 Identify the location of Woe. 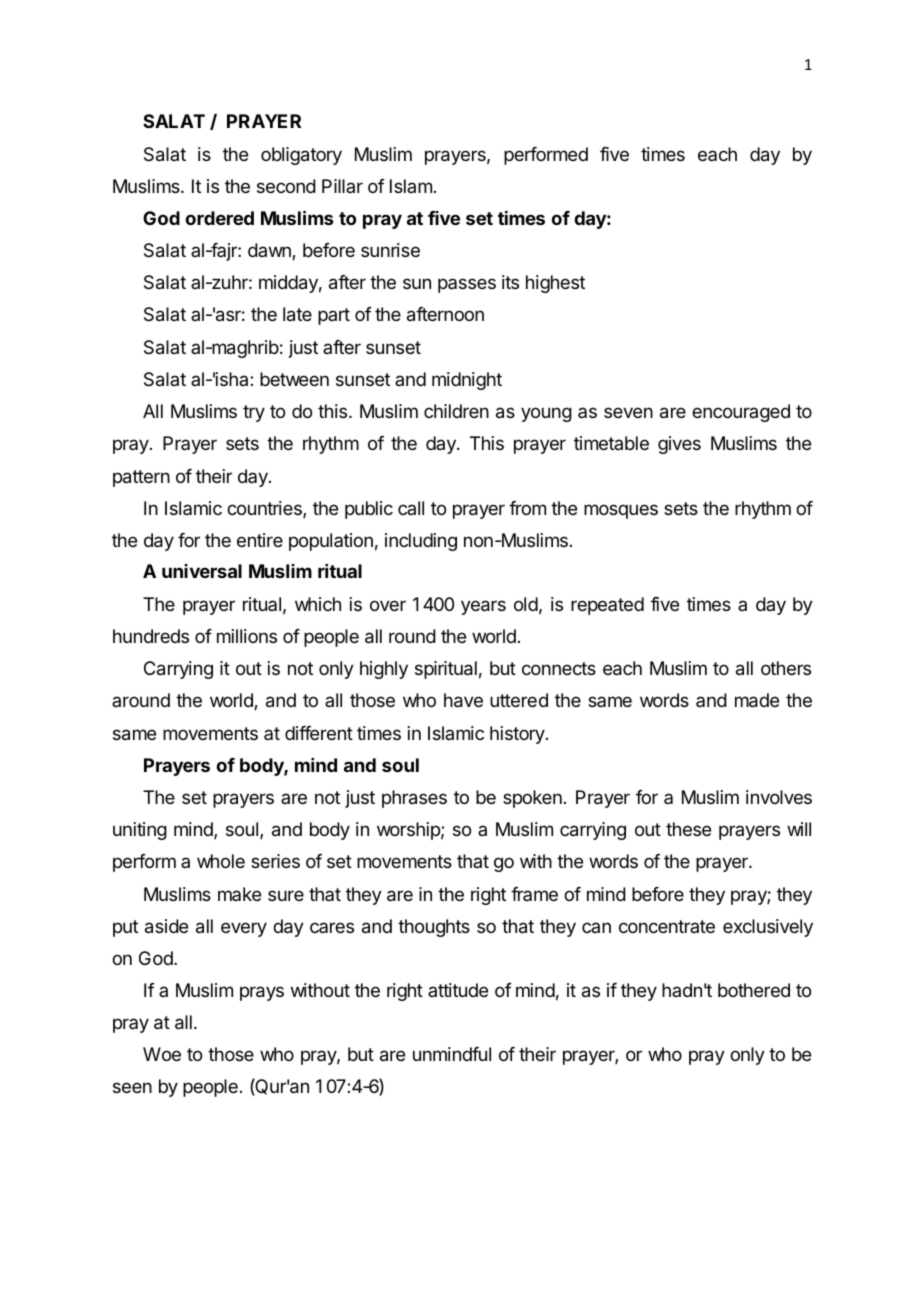
(162, 1054).
